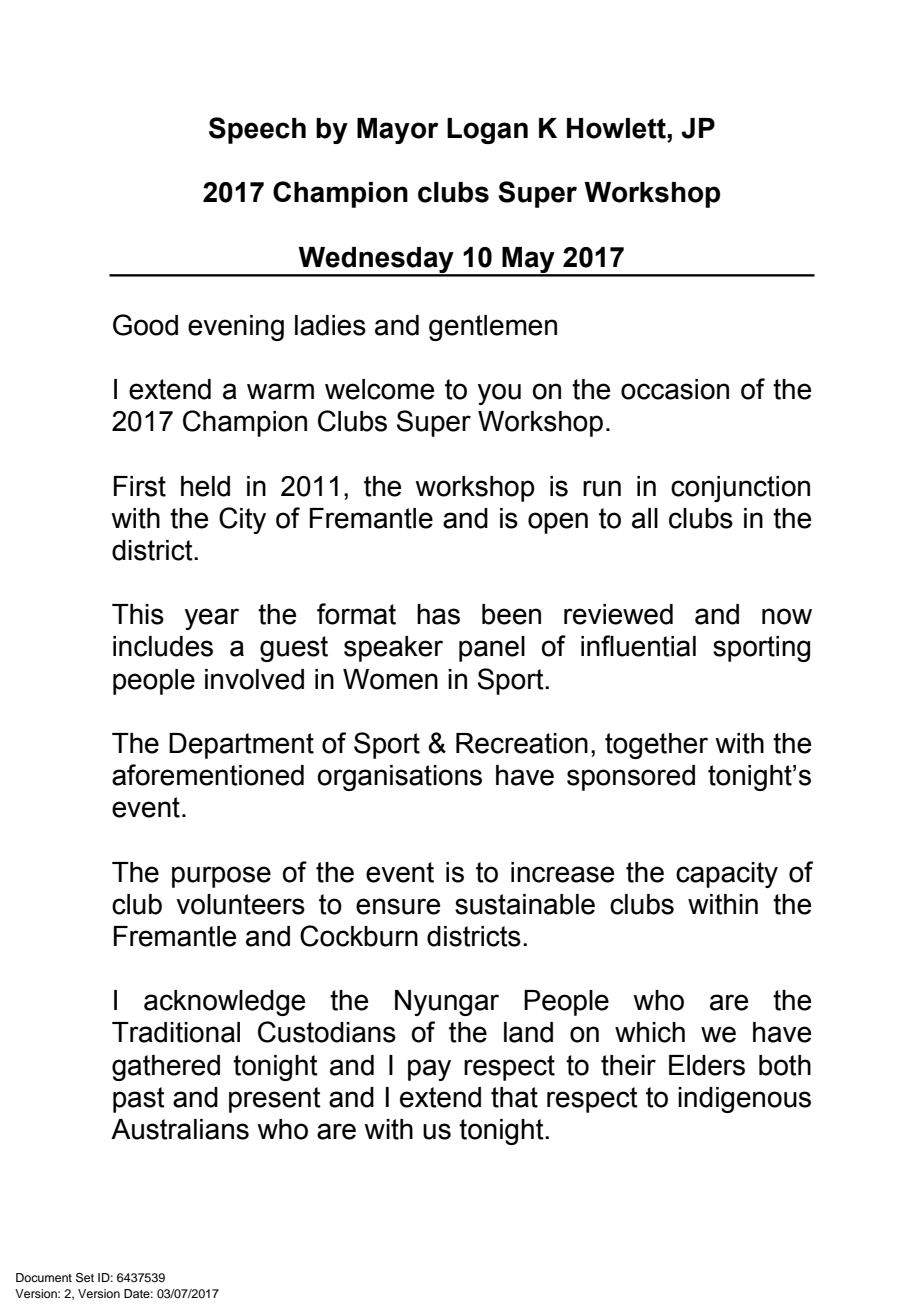 This screenshot has width=924, height=1308. I want to click on includes, so click(163, 646).
